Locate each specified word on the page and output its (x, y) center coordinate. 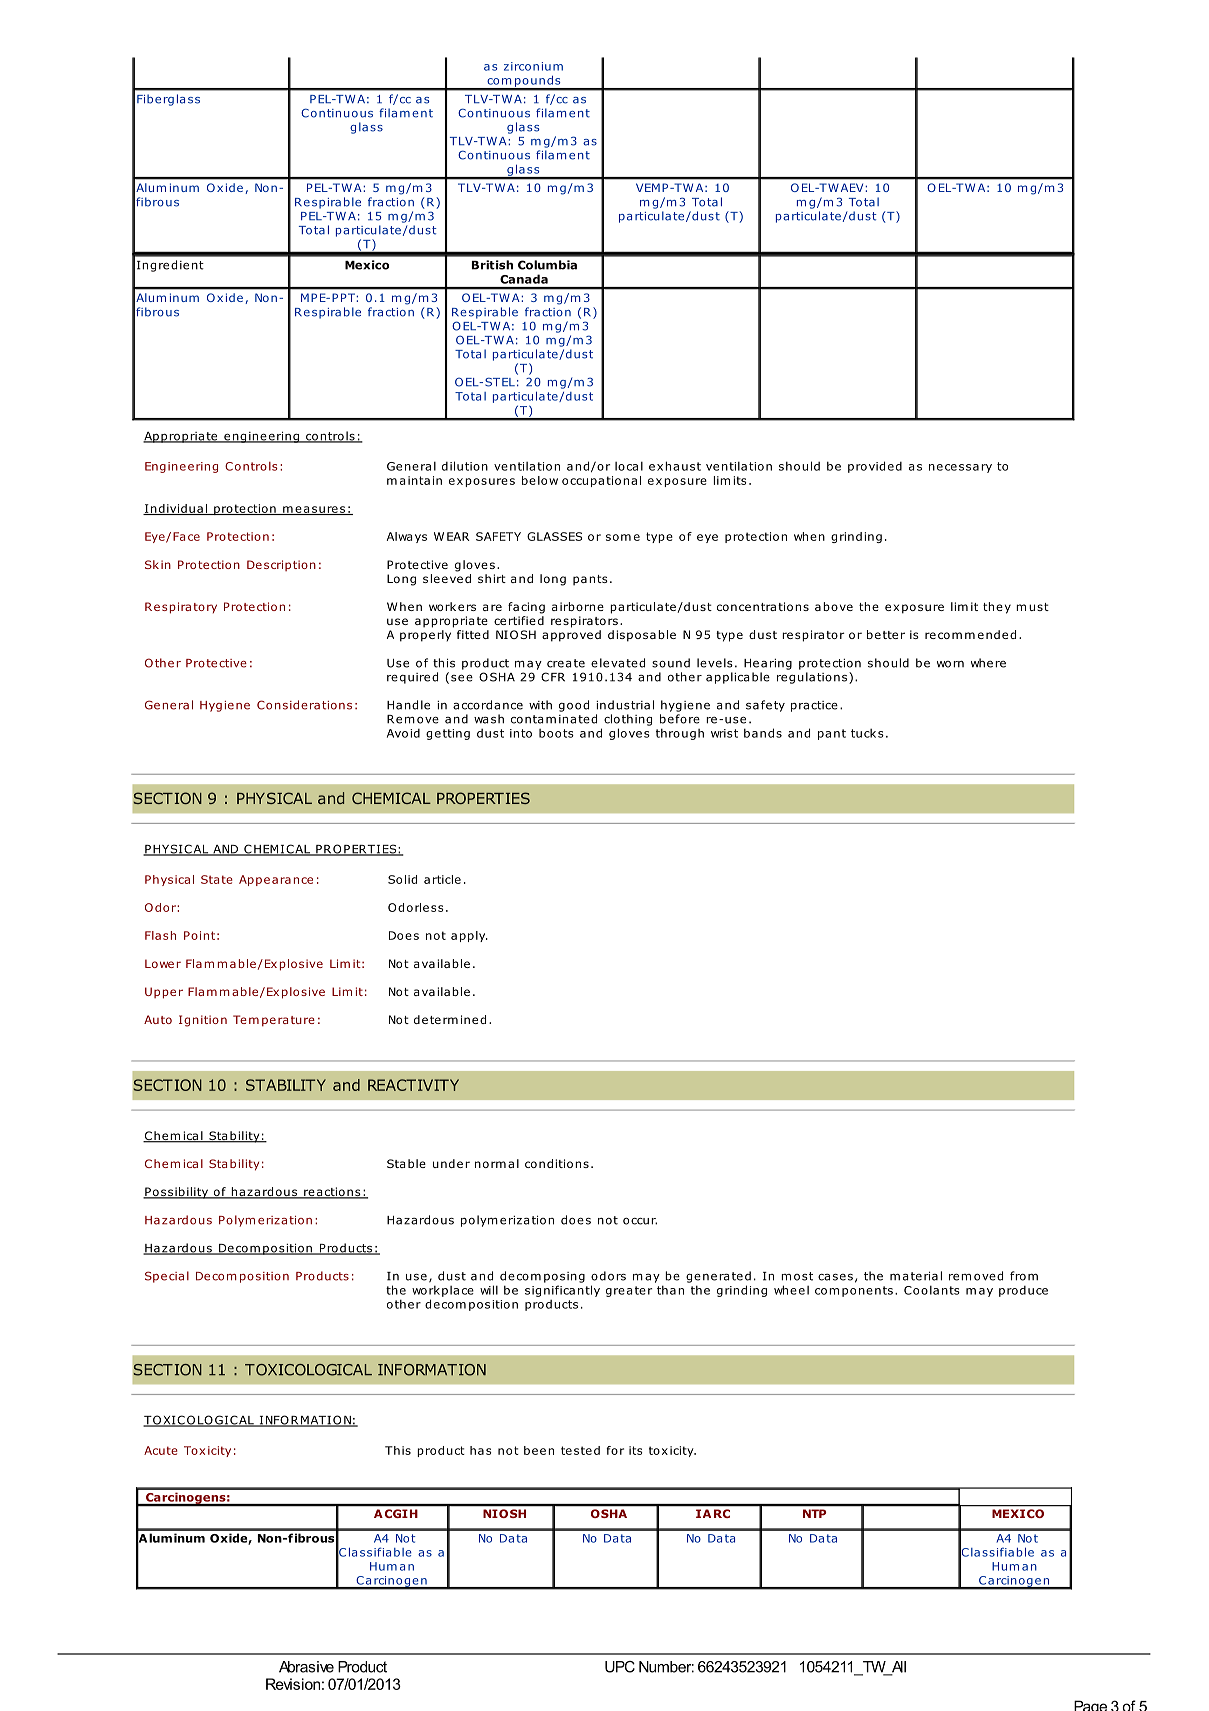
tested (580, 1450)
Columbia (547, 265)
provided (875, 467)
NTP (814, 1513)
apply (469, 936)
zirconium (533, 66)
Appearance (276, 880)
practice (814, 706)
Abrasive (306, 1667)
